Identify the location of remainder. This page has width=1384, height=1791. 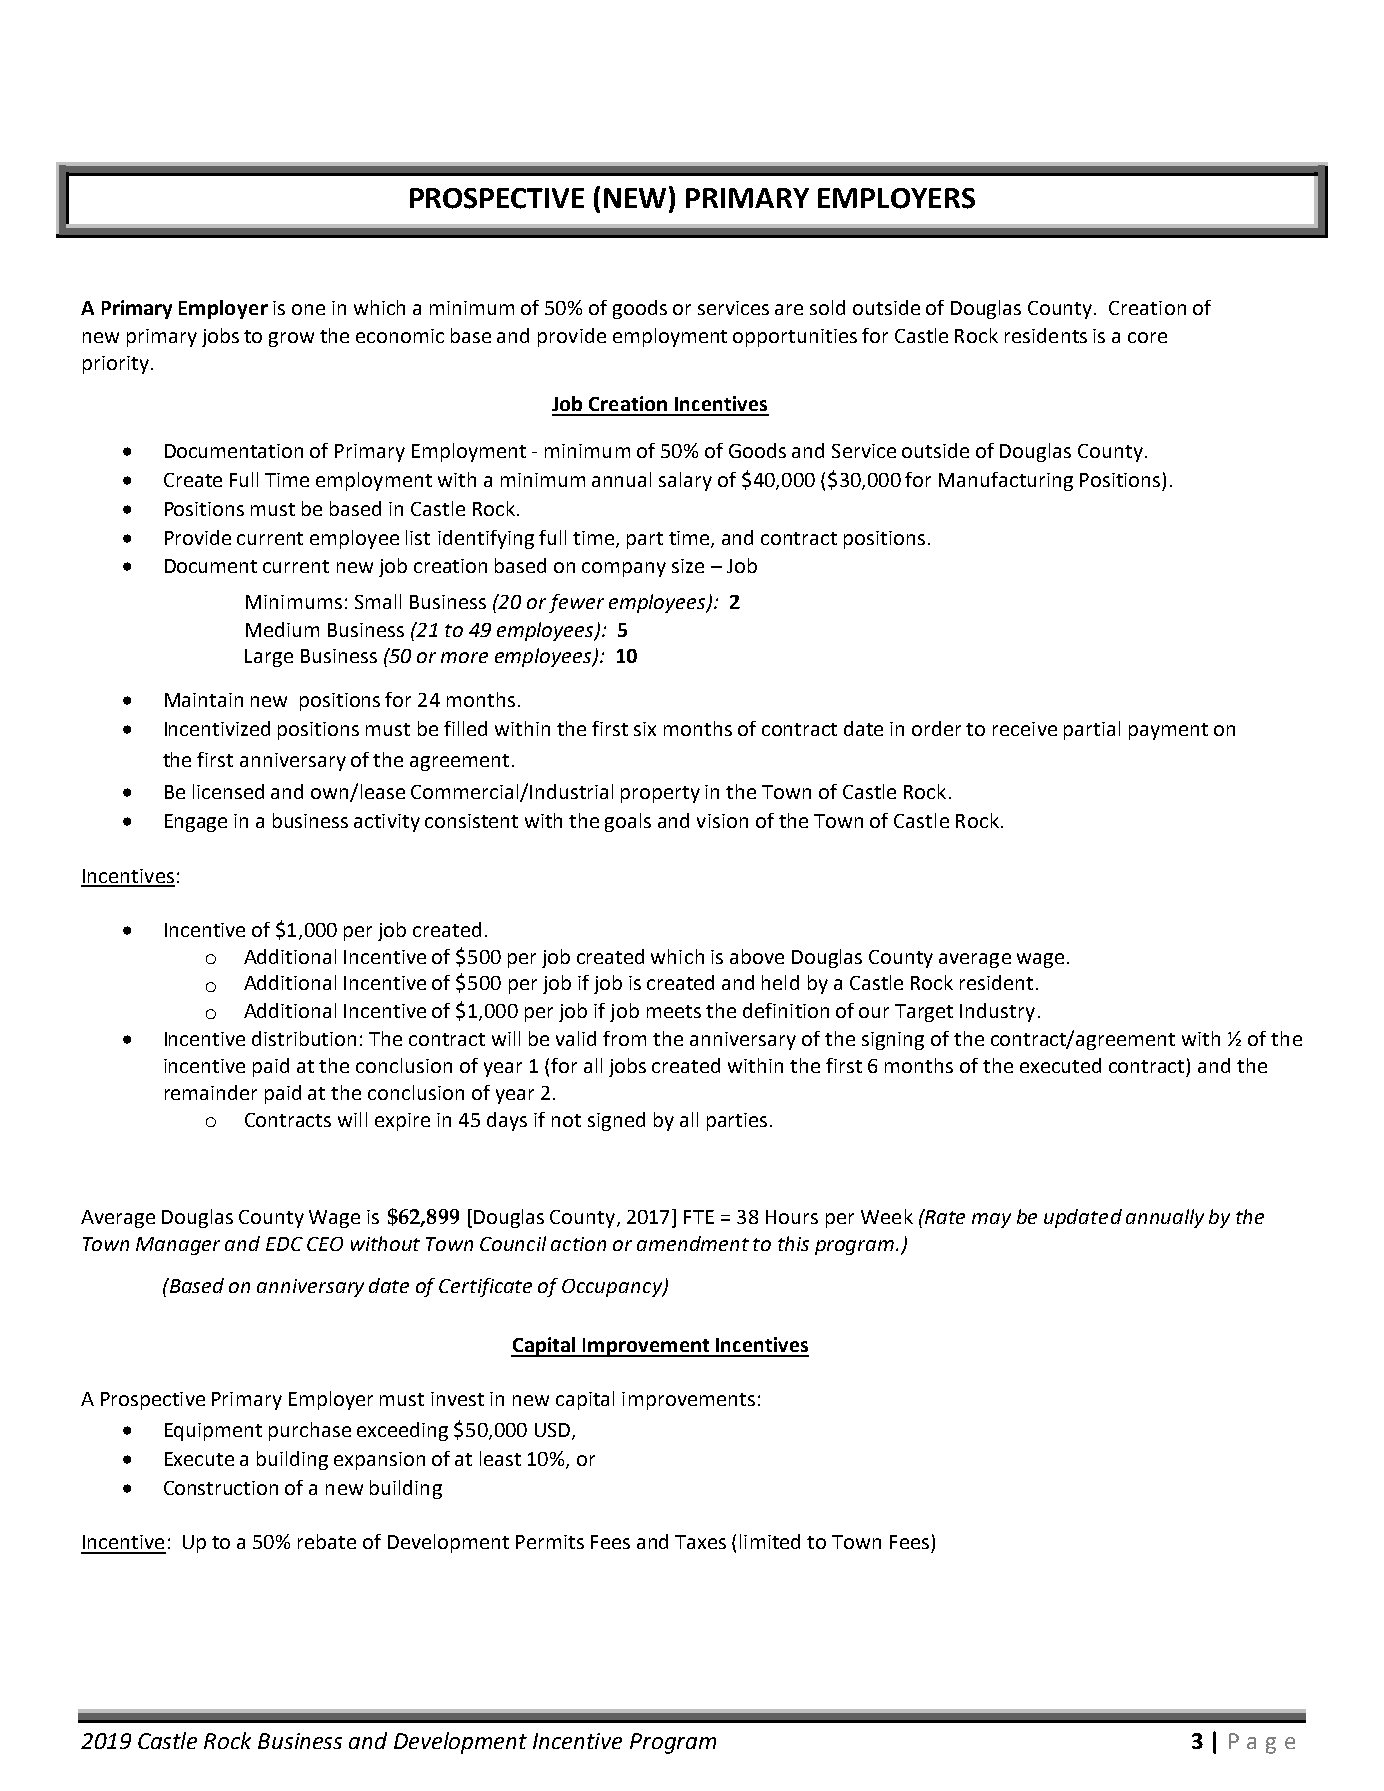
(211, 1092).
